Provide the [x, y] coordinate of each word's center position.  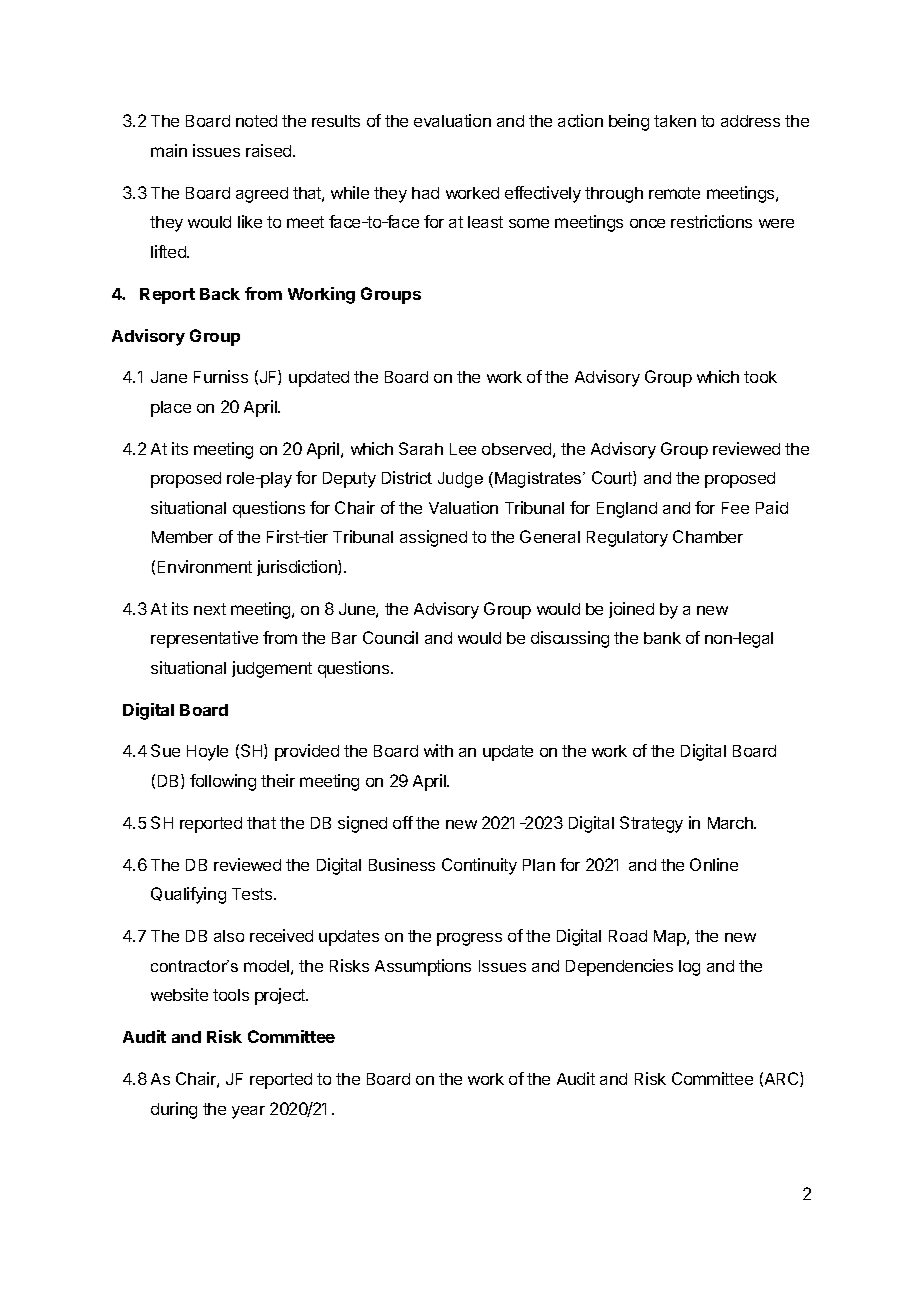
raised [270, 150]
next [210, 609]
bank [662, 638]
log [689, 968]
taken [675, 121]
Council [390, 637]
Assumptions [423, 967]
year [248, 1112]
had [425, 193]
